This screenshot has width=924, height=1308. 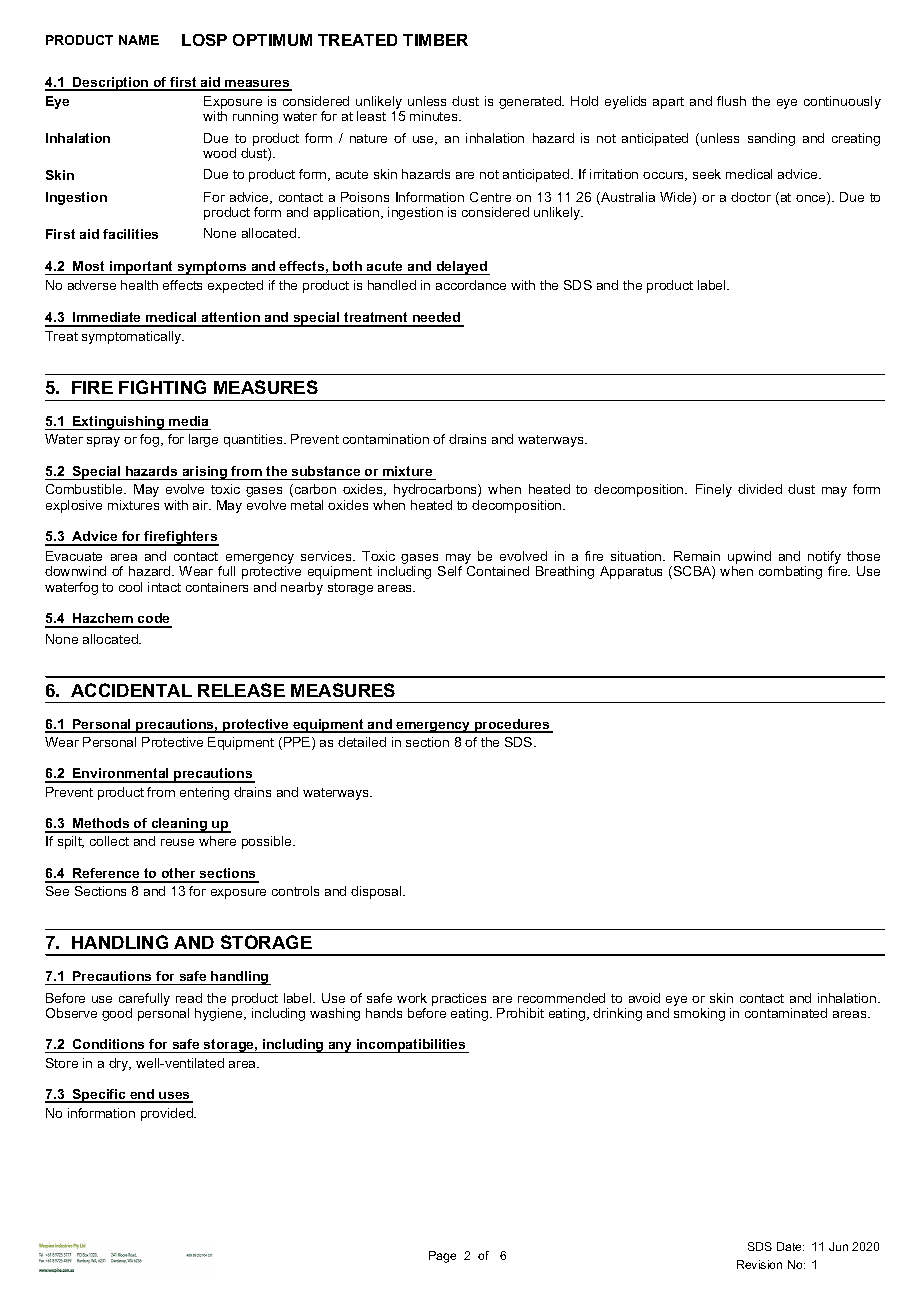 What do you see at coordinates (154, 620) in the screenshot?
I see `code` at bounding box center [154, 620].
